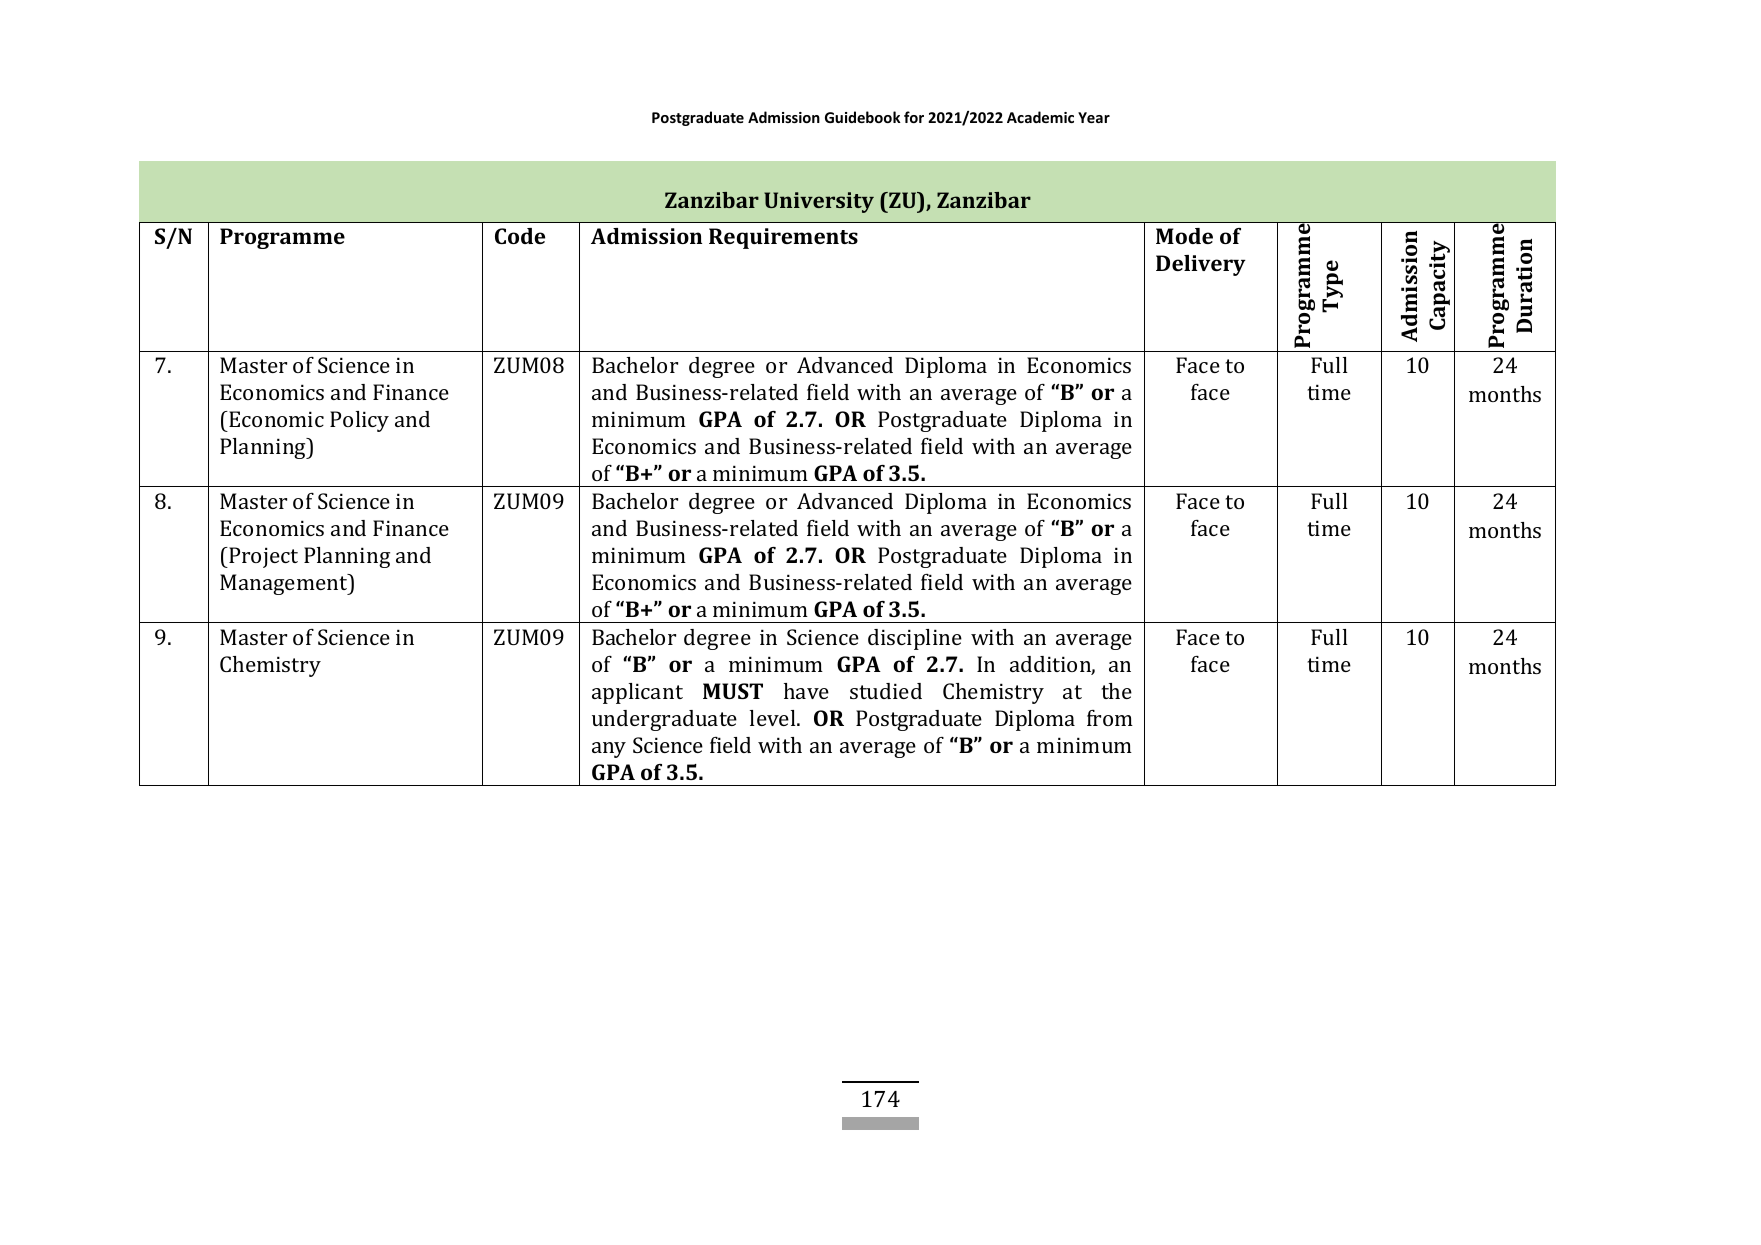 This screenshot has width=1761, height=1245. I want to click on MUST, so click(733, 691).
